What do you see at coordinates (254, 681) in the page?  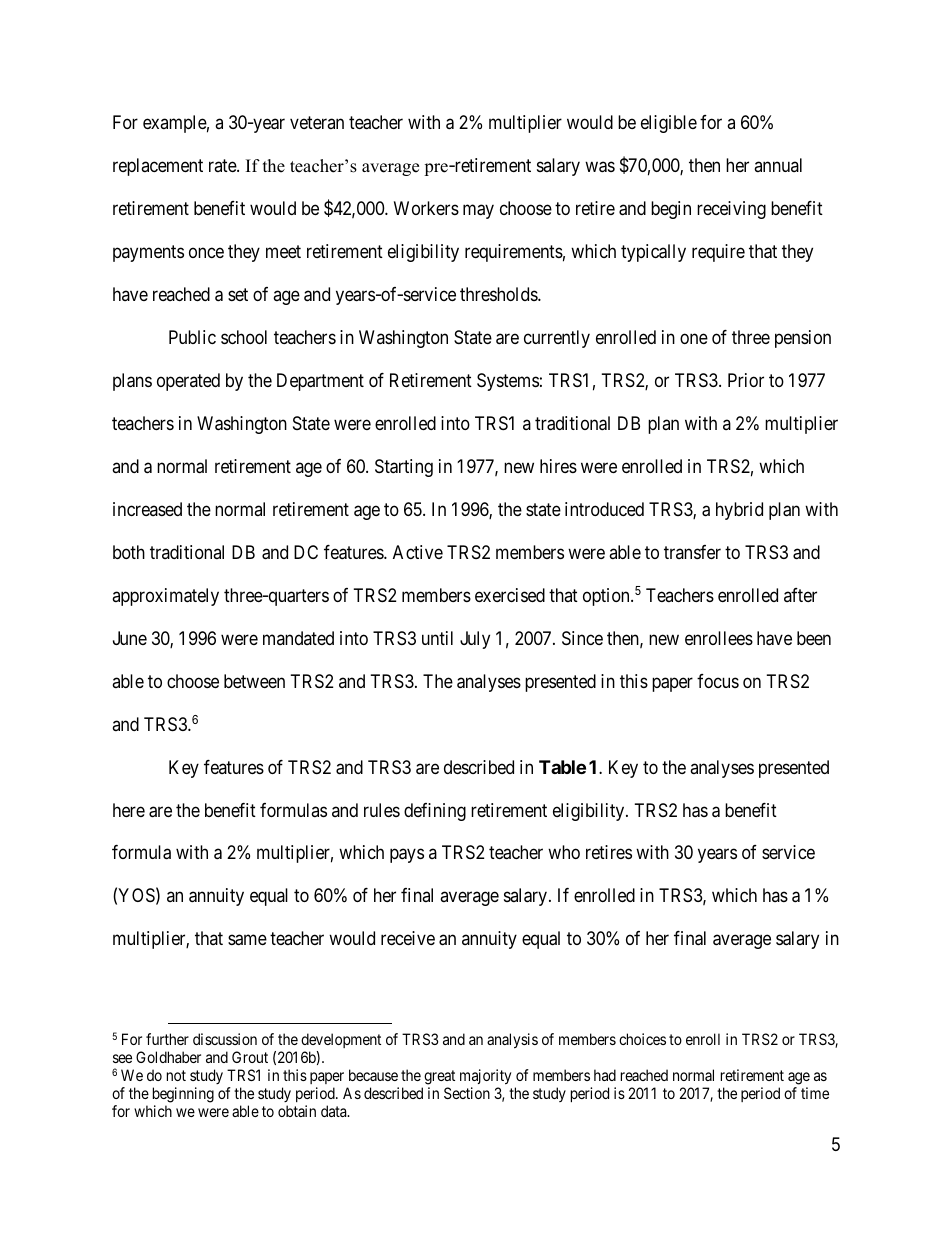 I see `between` at bounding box center [254, 681].
